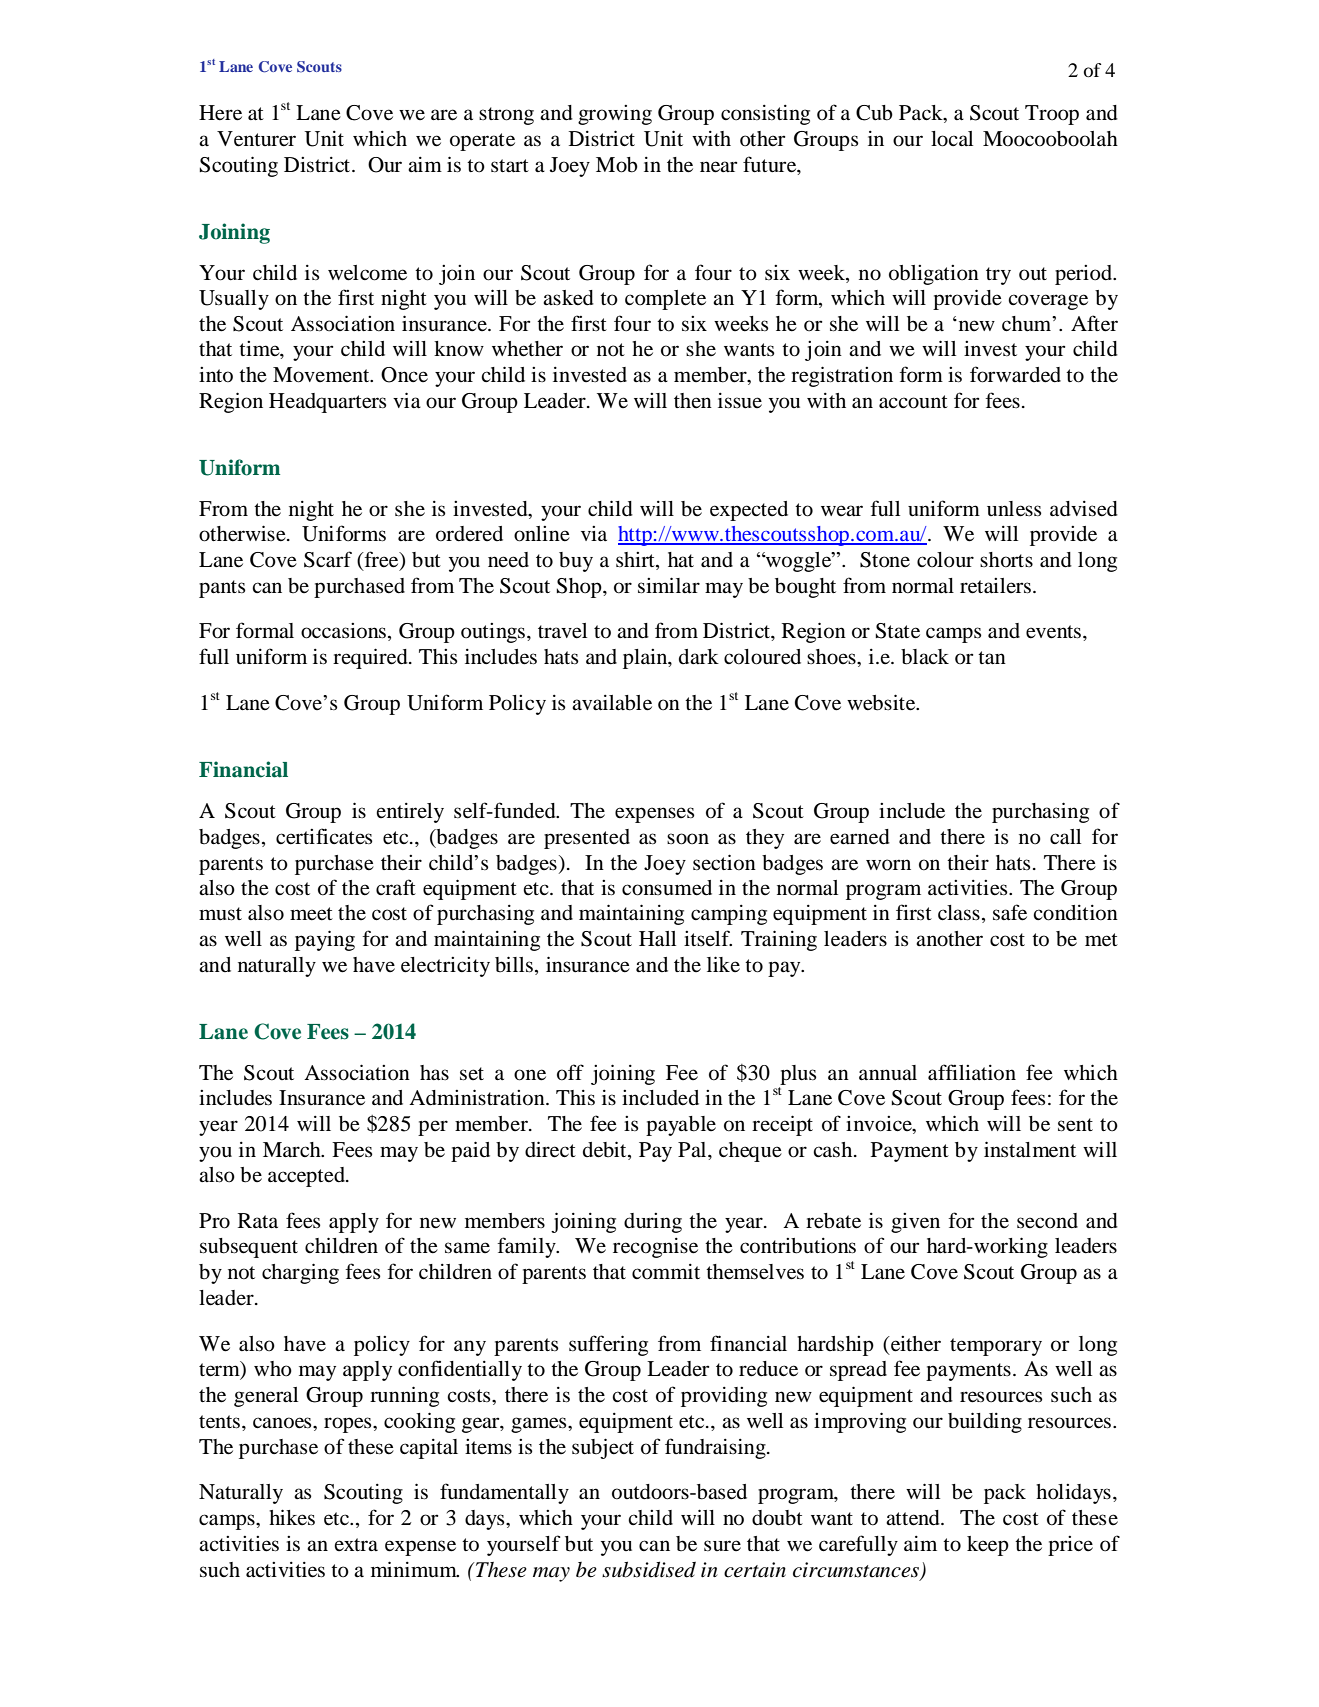  Describe the element at coordinates (952, 139) in the page. I see `local` at that location.
